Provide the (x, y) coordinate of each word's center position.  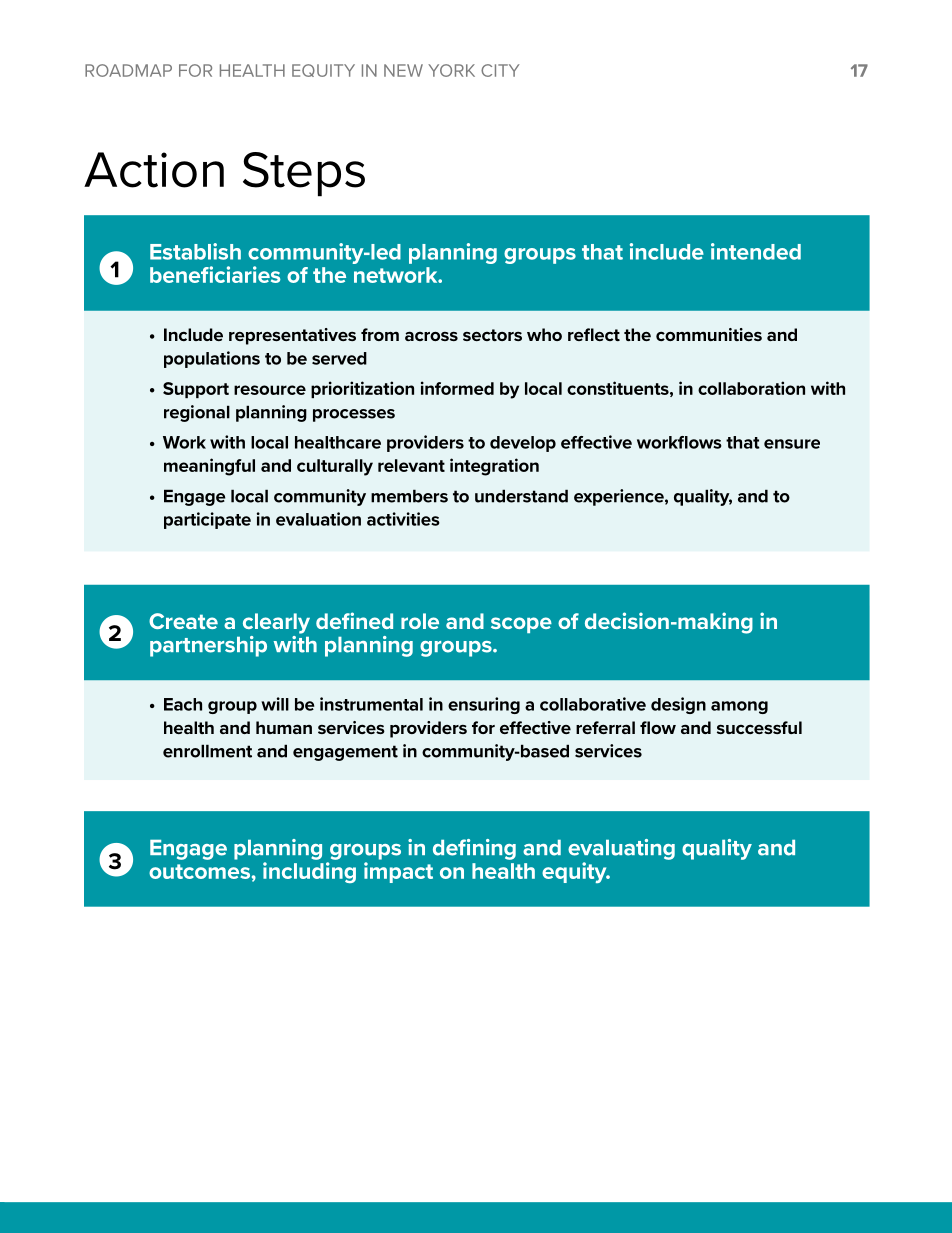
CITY (500, 70)
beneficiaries (215, 274)
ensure (792, 444)
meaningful (209, 467)
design (678, 705)
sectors (492, 335)
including (309, 872)
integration (494, 467)
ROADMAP (128, 70)
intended (756, 251)
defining (474, 849)
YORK (451, 70)
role (420, 621)
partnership (208, 646)
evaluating (621, 849)
